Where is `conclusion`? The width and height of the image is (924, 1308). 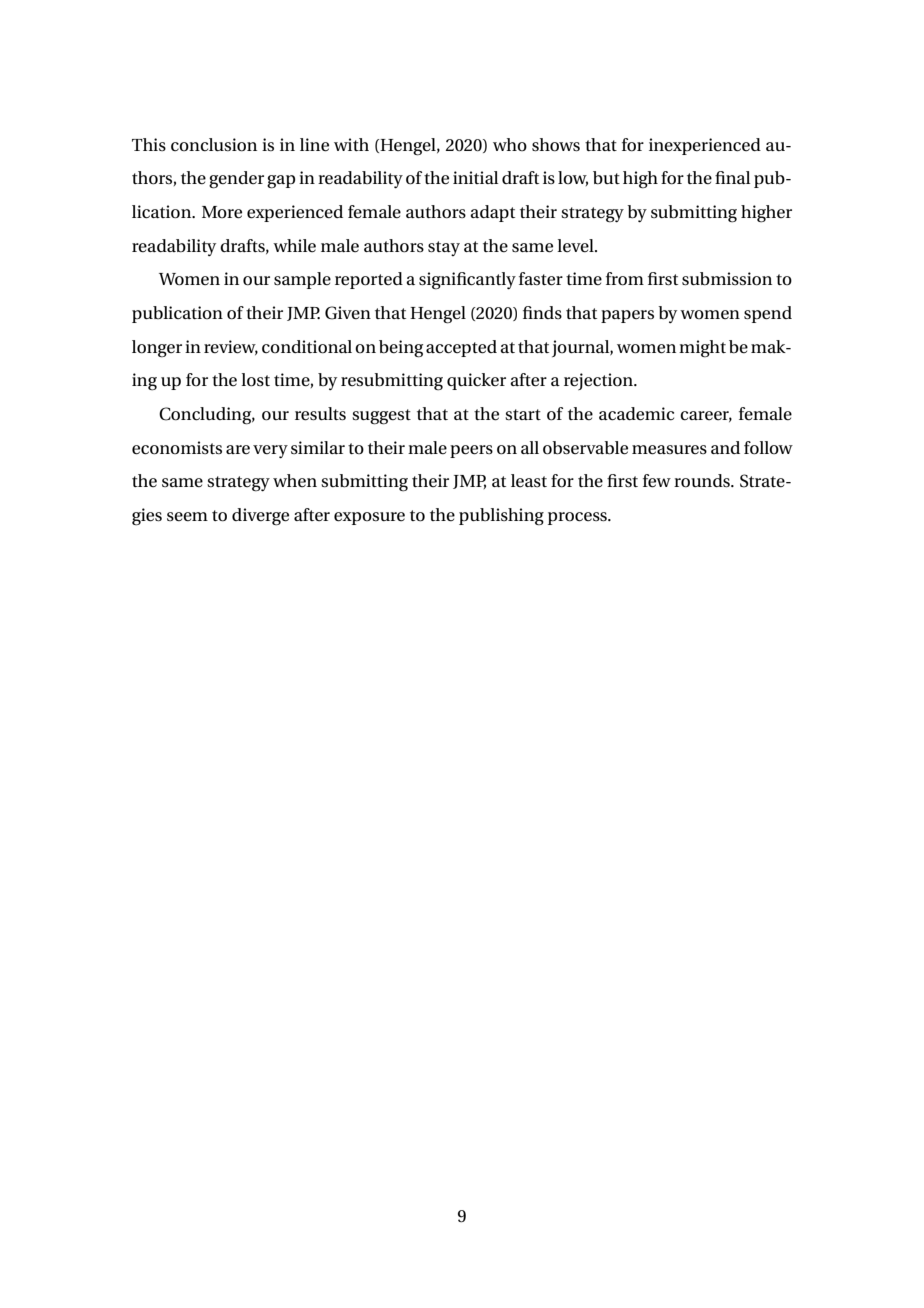 conclusion is located at coordinates (214, 145).
